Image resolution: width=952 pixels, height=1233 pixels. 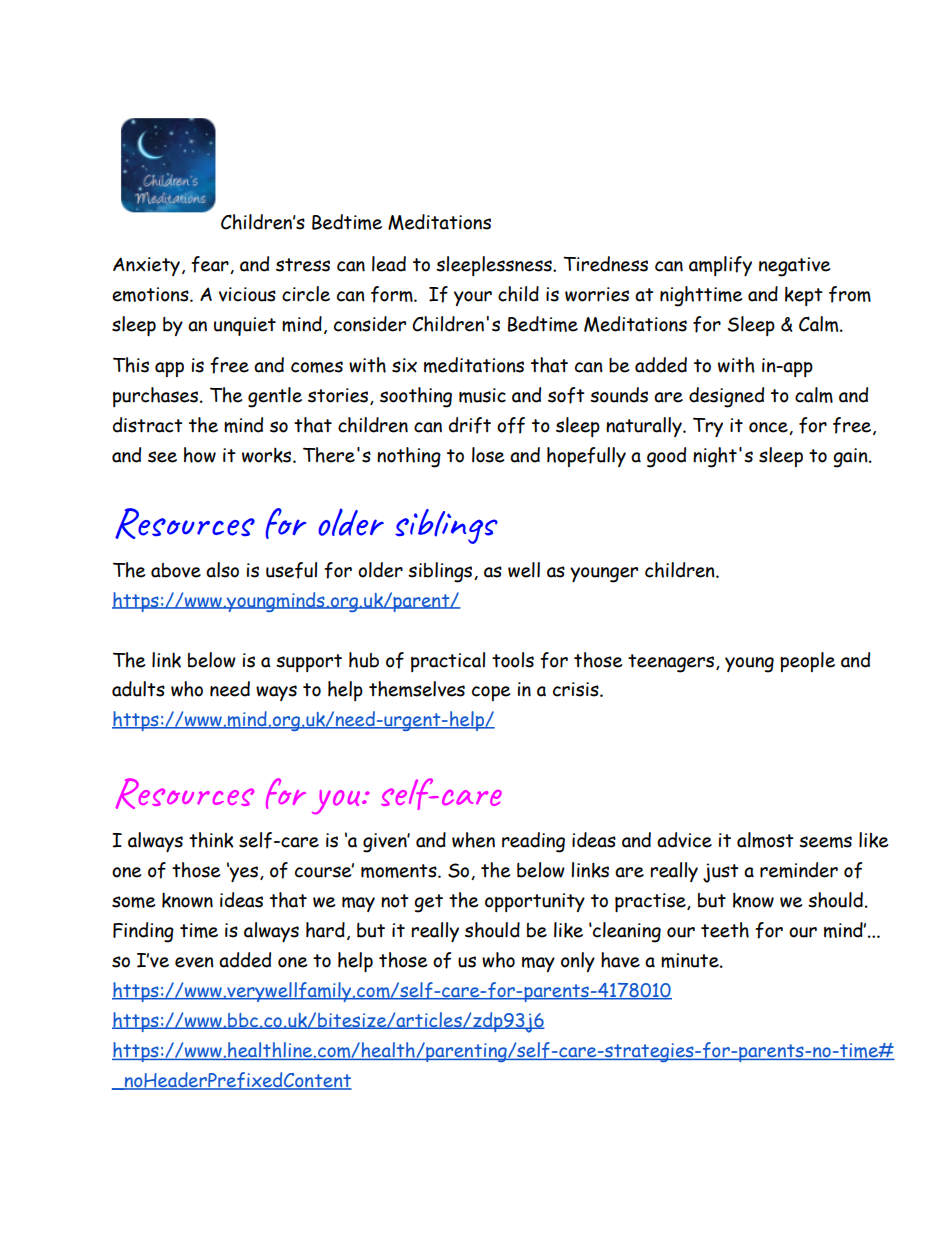 I want to click on your, so click(x=473, y=298).
